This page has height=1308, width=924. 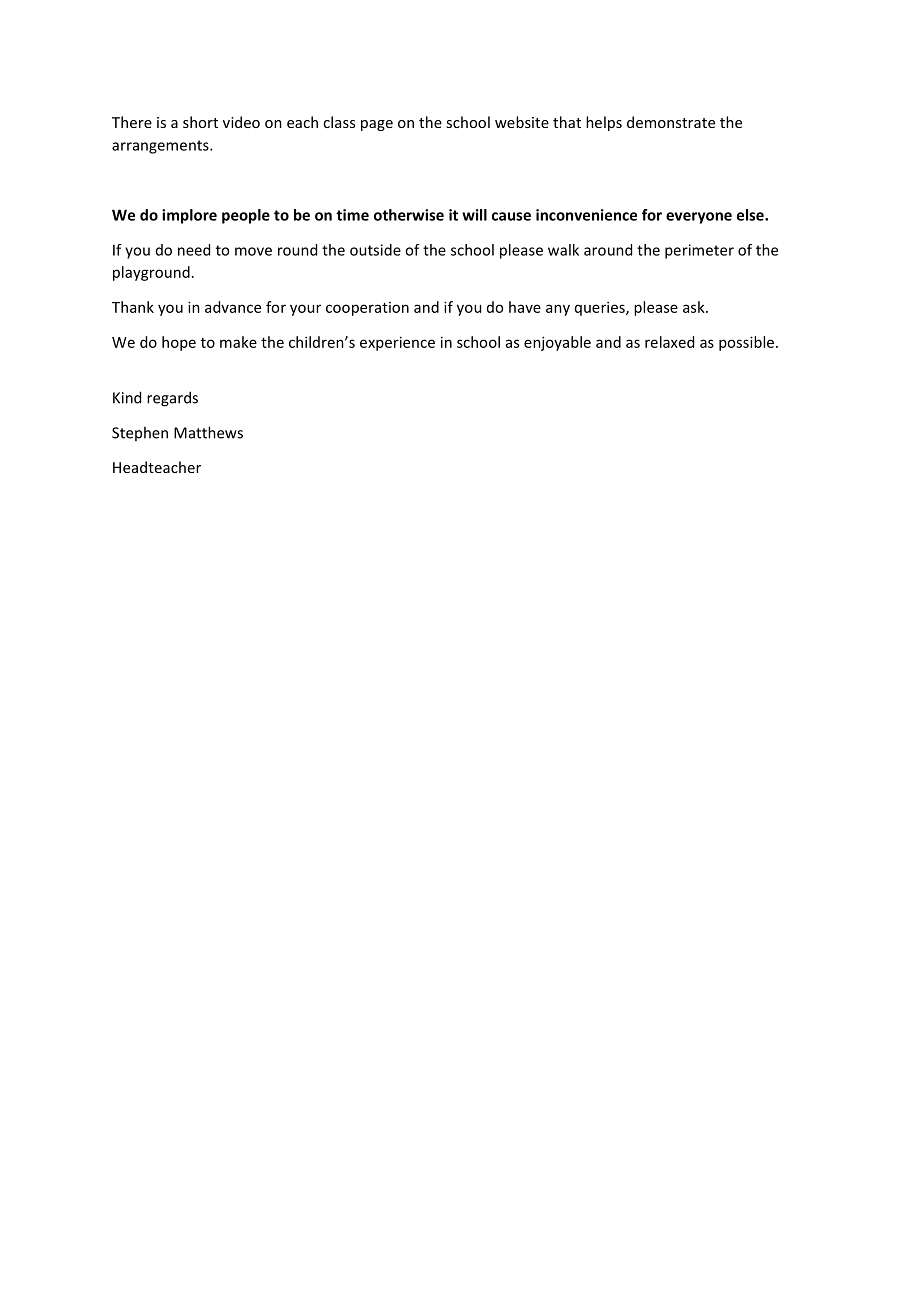 I want to click on relaxed, so click(x=669, y=342).
